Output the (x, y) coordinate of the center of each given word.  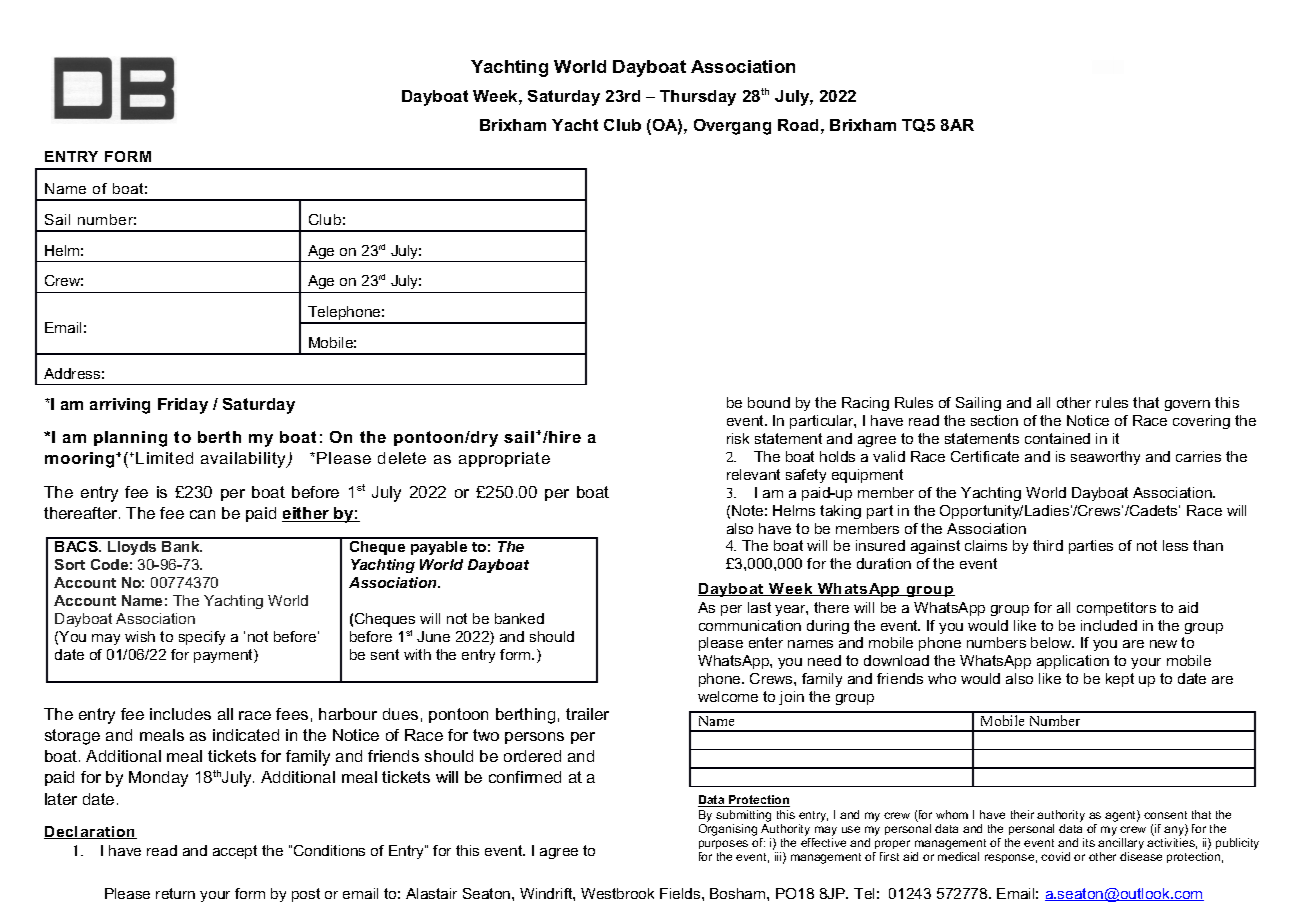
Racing (865, 404)
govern (1187, 405)
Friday (183, 406)
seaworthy (1105, 458)
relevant (753, 474)
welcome (728, 696)
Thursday (698, 98)
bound (769, 402)
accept (235, 852)
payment (224, 656)
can (202, 514)
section (994, 420)
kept (1120, 680)
